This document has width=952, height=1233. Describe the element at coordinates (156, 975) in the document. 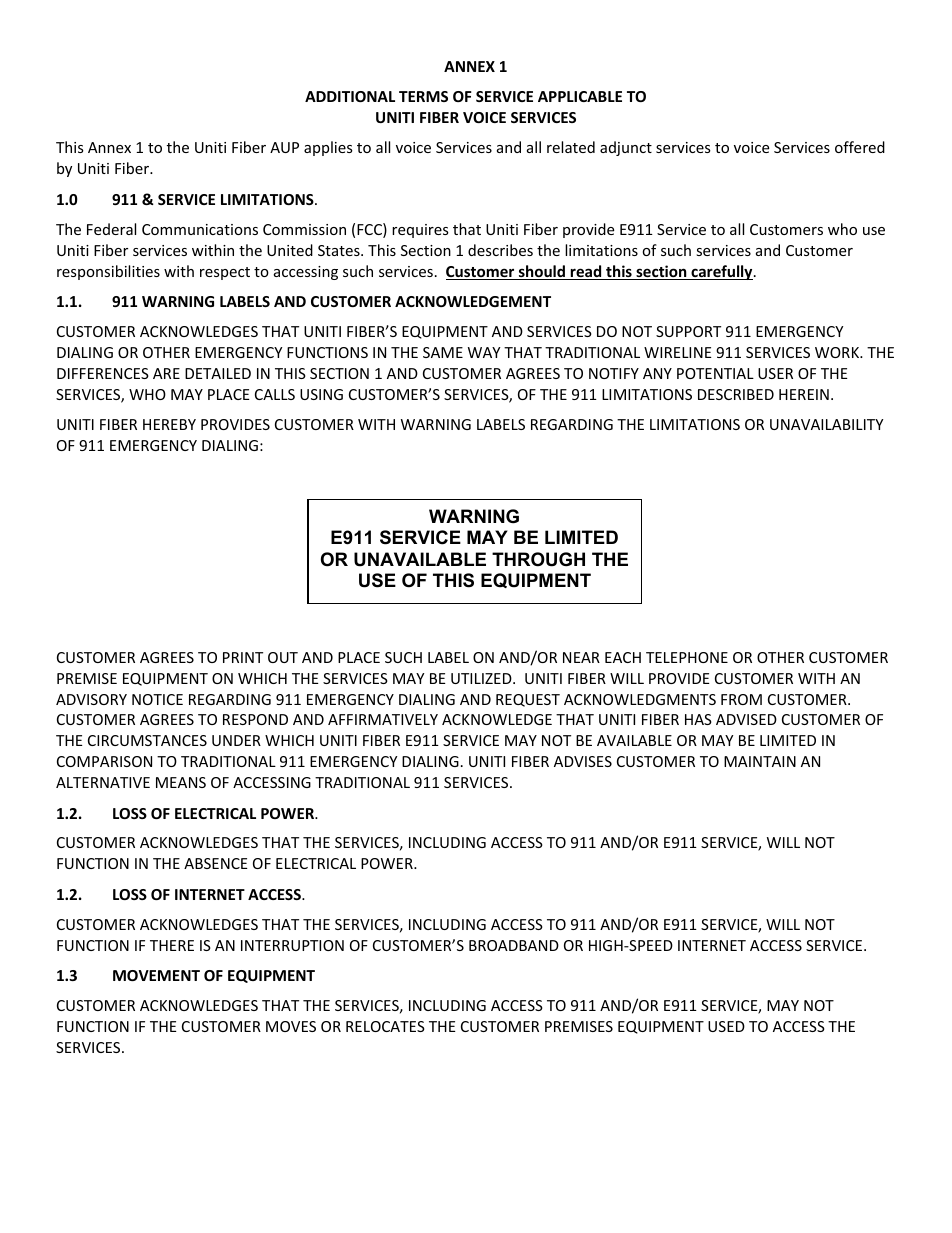

I see `MOVEMENT` at that location.
